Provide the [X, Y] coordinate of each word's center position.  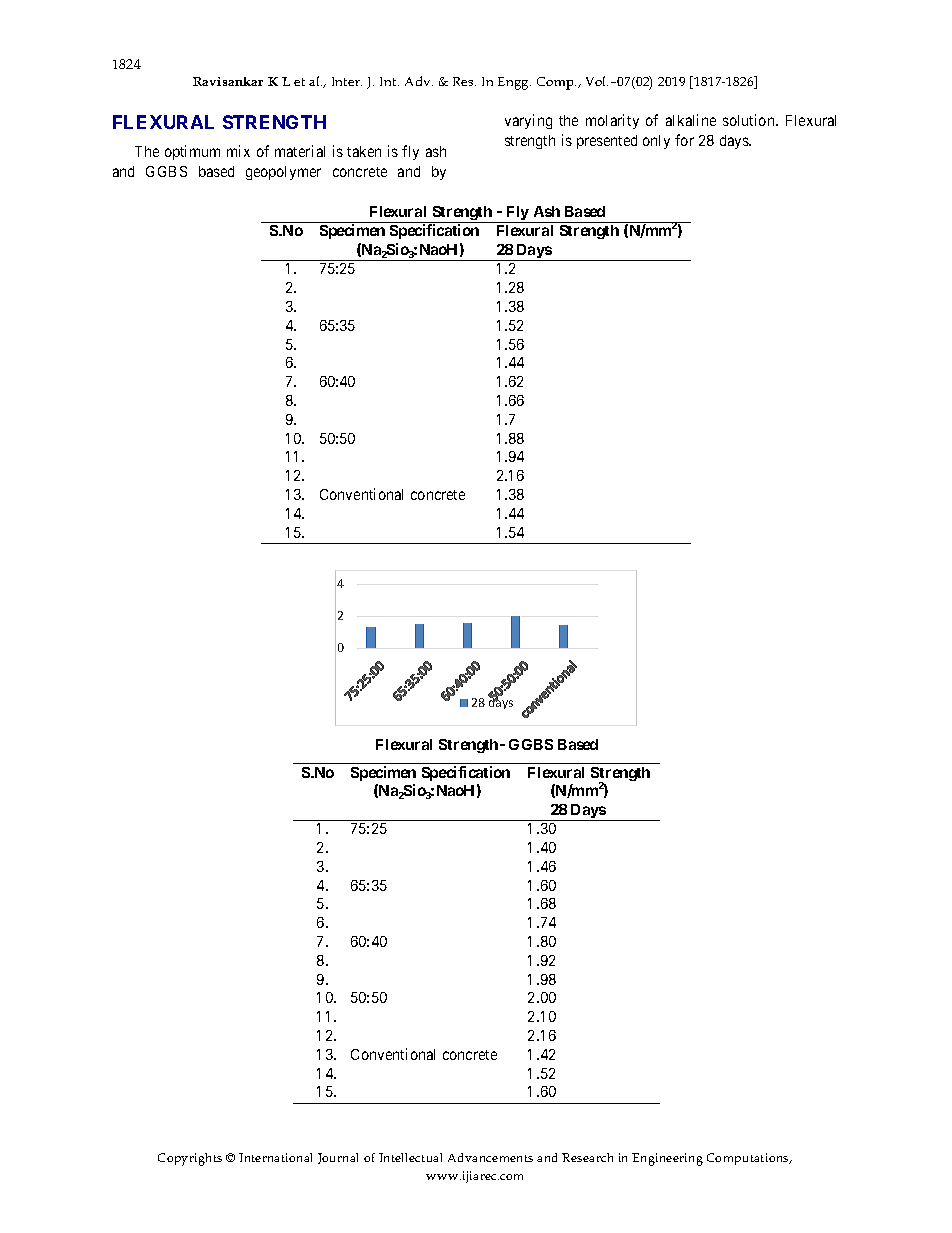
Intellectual [410, 1157]
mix [238, 151]
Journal [338, 1158]
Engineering [667, 1159]
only [656, 142]
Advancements [490, 1157]
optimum [192, 152]
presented [607, 142]
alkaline [691, 120]
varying [528, 121]
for [684, 140]
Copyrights [190, 1159]
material [300, 151]
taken [364, 151]
